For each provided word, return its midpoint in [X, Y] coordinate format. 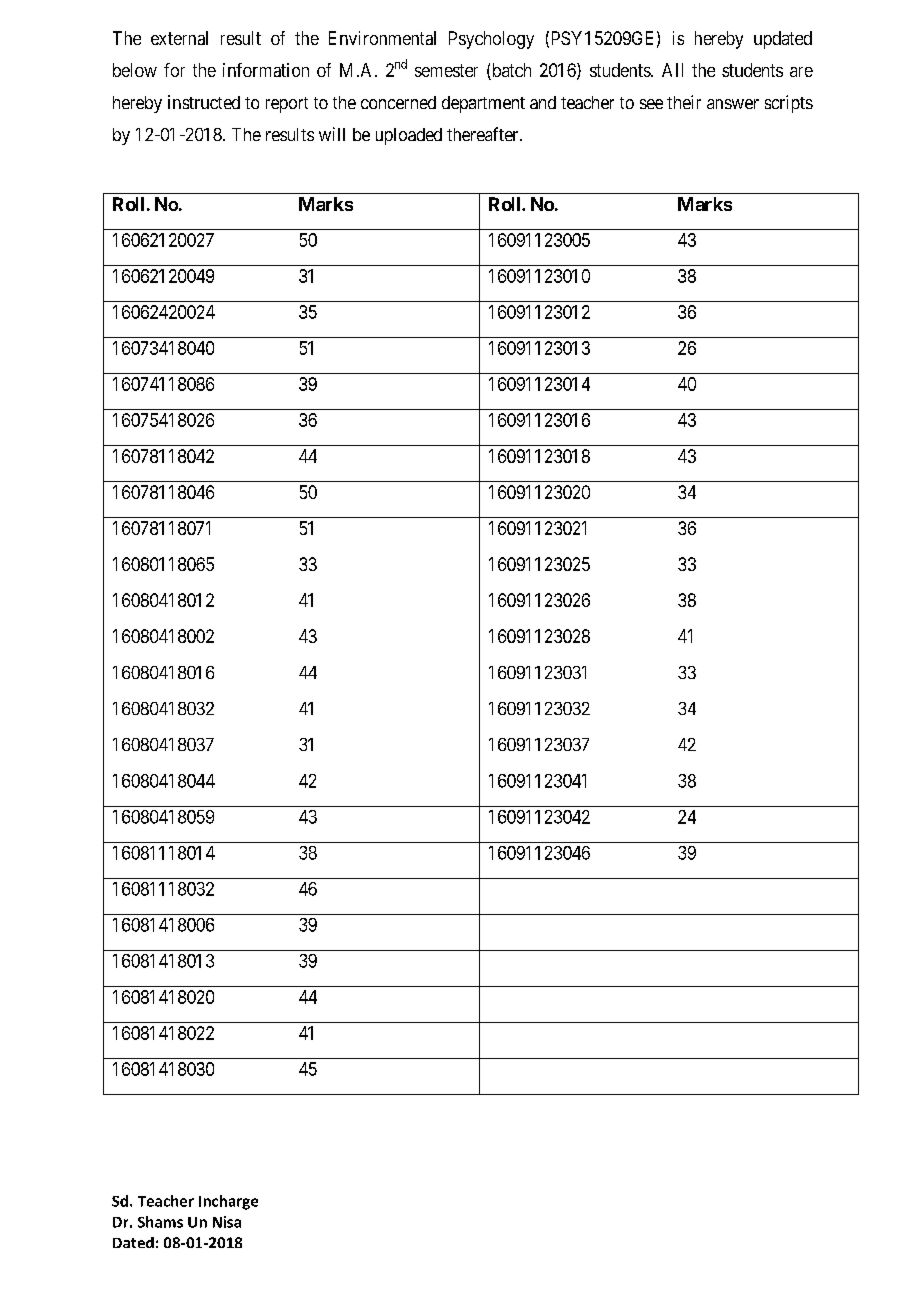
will [332, 134]
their [684, 102]
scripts [789, 104]
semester [446, 70]
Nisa [227, 1222]
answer [733, 104]
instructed [204, 102]
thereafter [484, 134]
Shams [160, 1222]
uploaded [409, 136]
